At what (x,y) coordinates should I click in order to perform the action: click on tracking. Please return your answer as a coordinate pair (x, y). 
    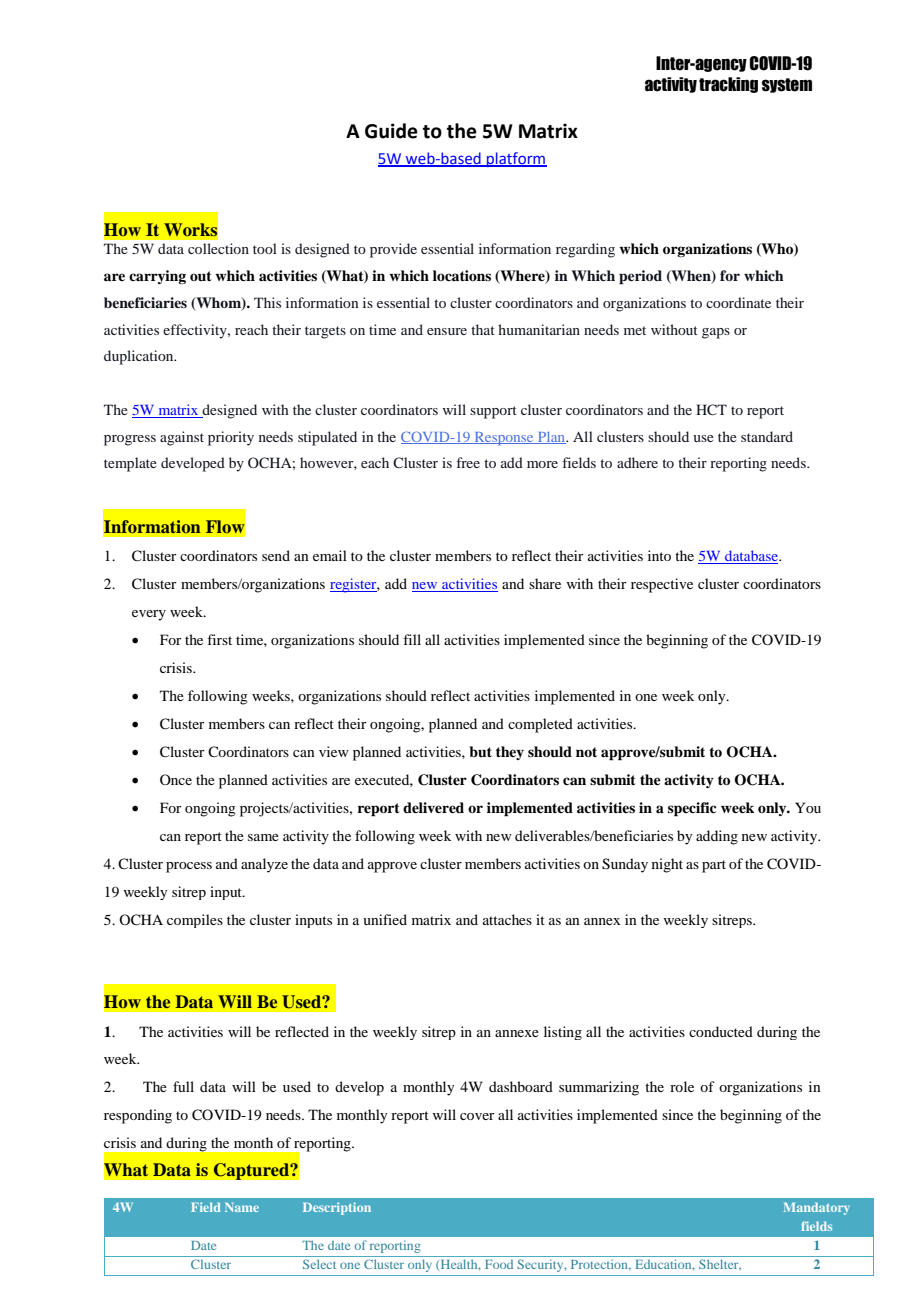
    Looking at the image, I should click on (728, 85).
